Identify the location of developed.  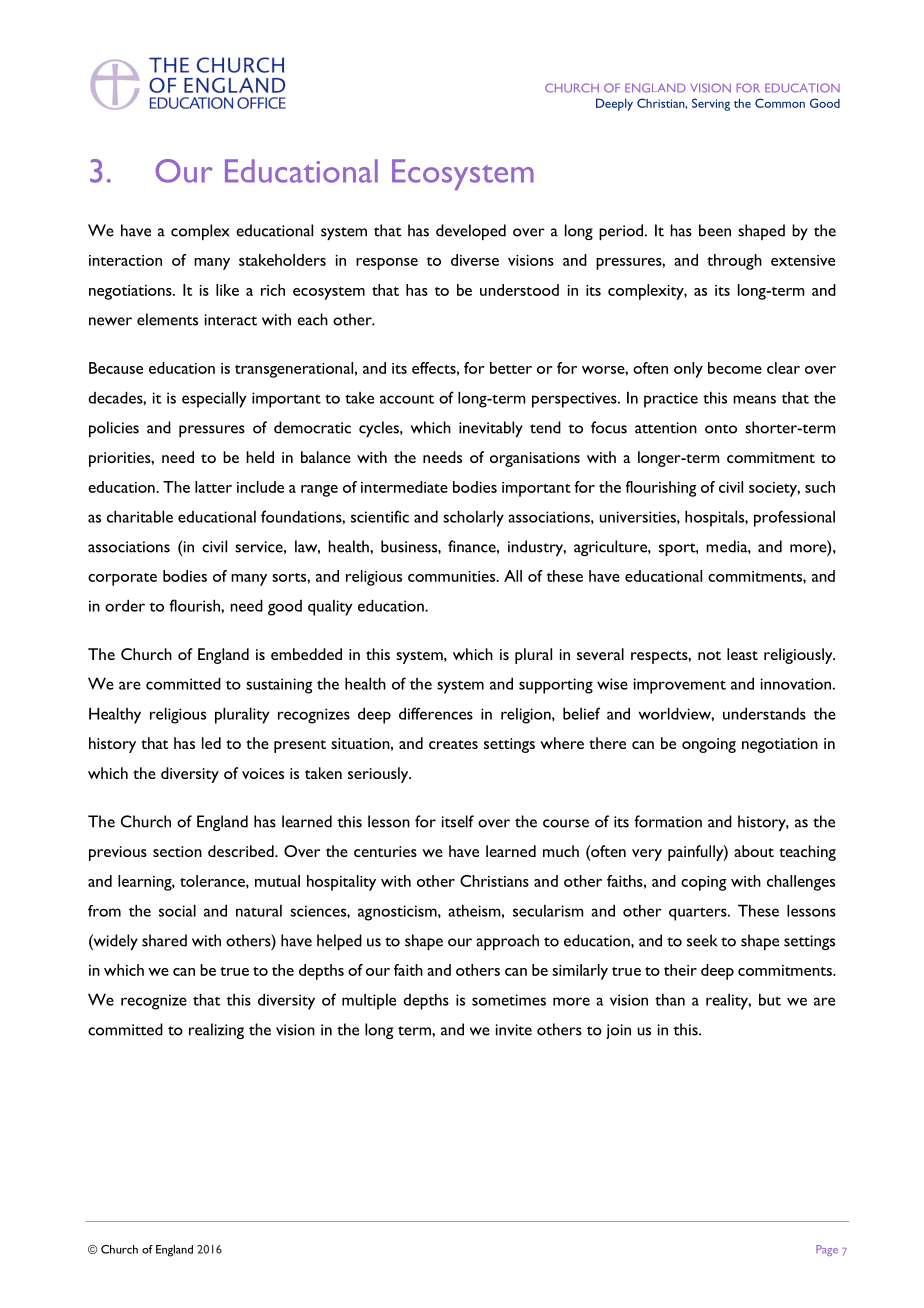
(471, 232).
